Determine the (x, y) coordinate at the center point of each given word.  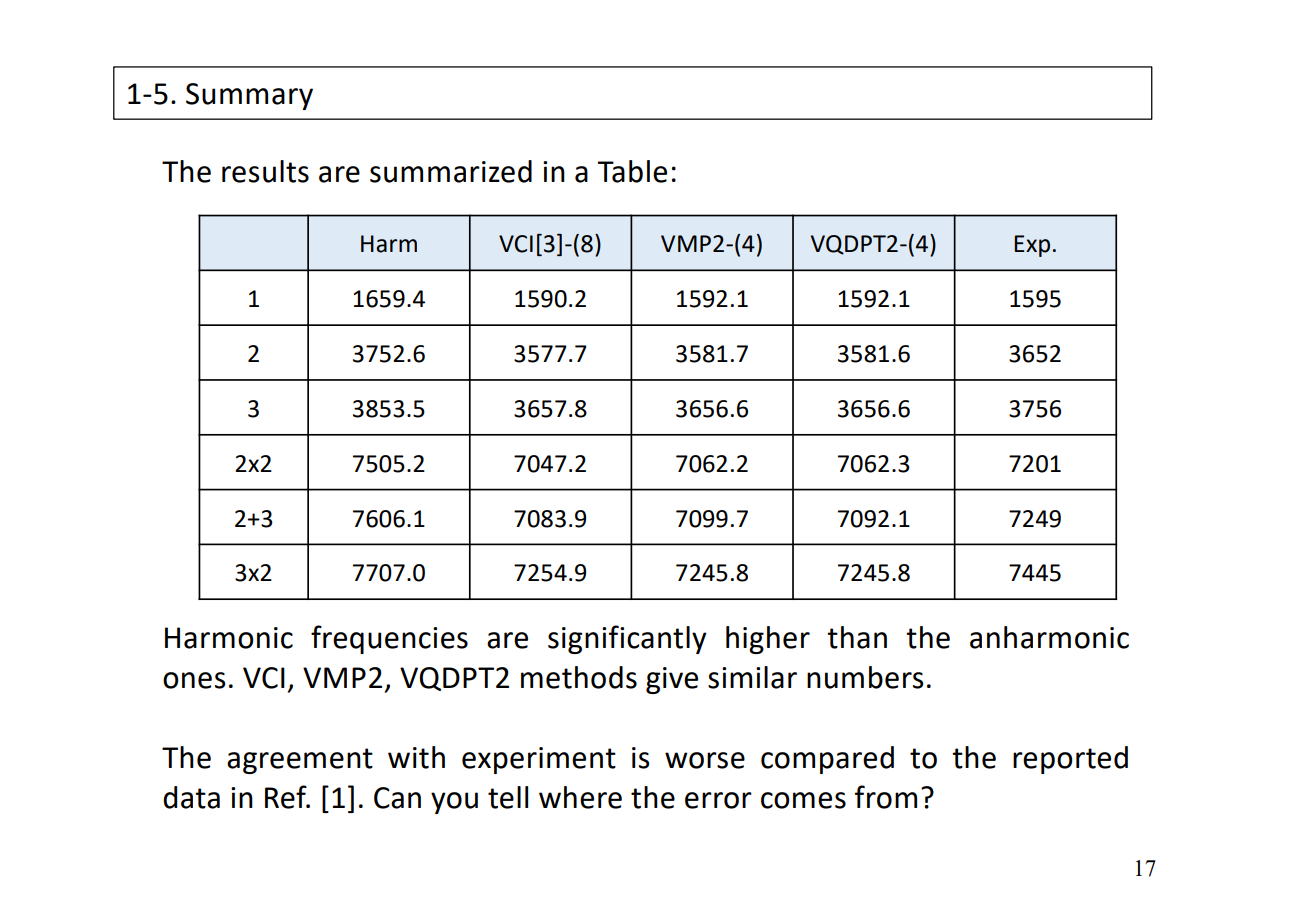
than (857, 637)
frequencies (389, 639)
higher (768, 640)
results (265, 171)
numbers (865, 677)
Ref (287, 797)
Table (632, 171)
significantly (627, 639)
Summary (249, 96)
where (580, 797)
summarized (451, 171)
